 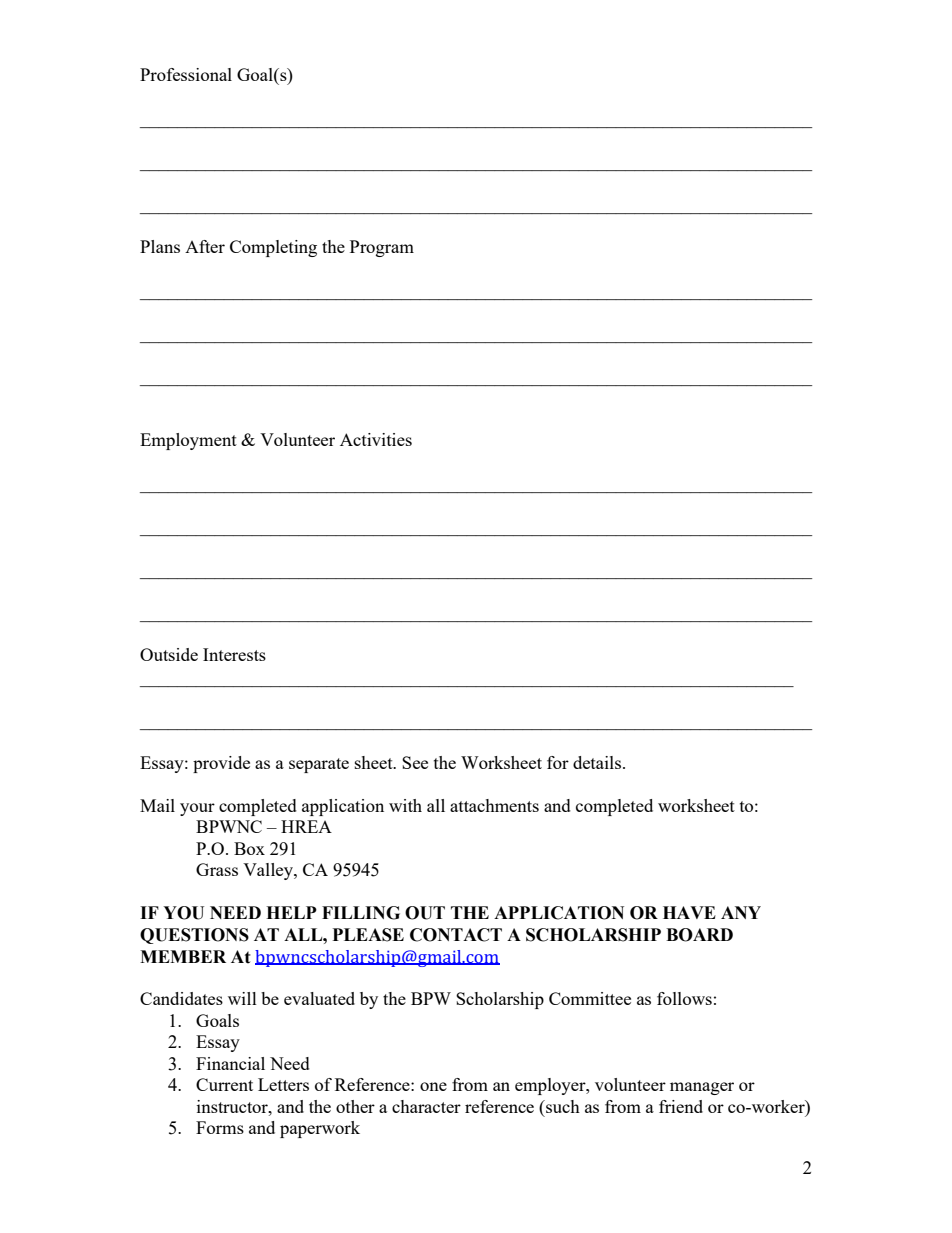 I want to click on Completing, so click(x=273, y=248).
